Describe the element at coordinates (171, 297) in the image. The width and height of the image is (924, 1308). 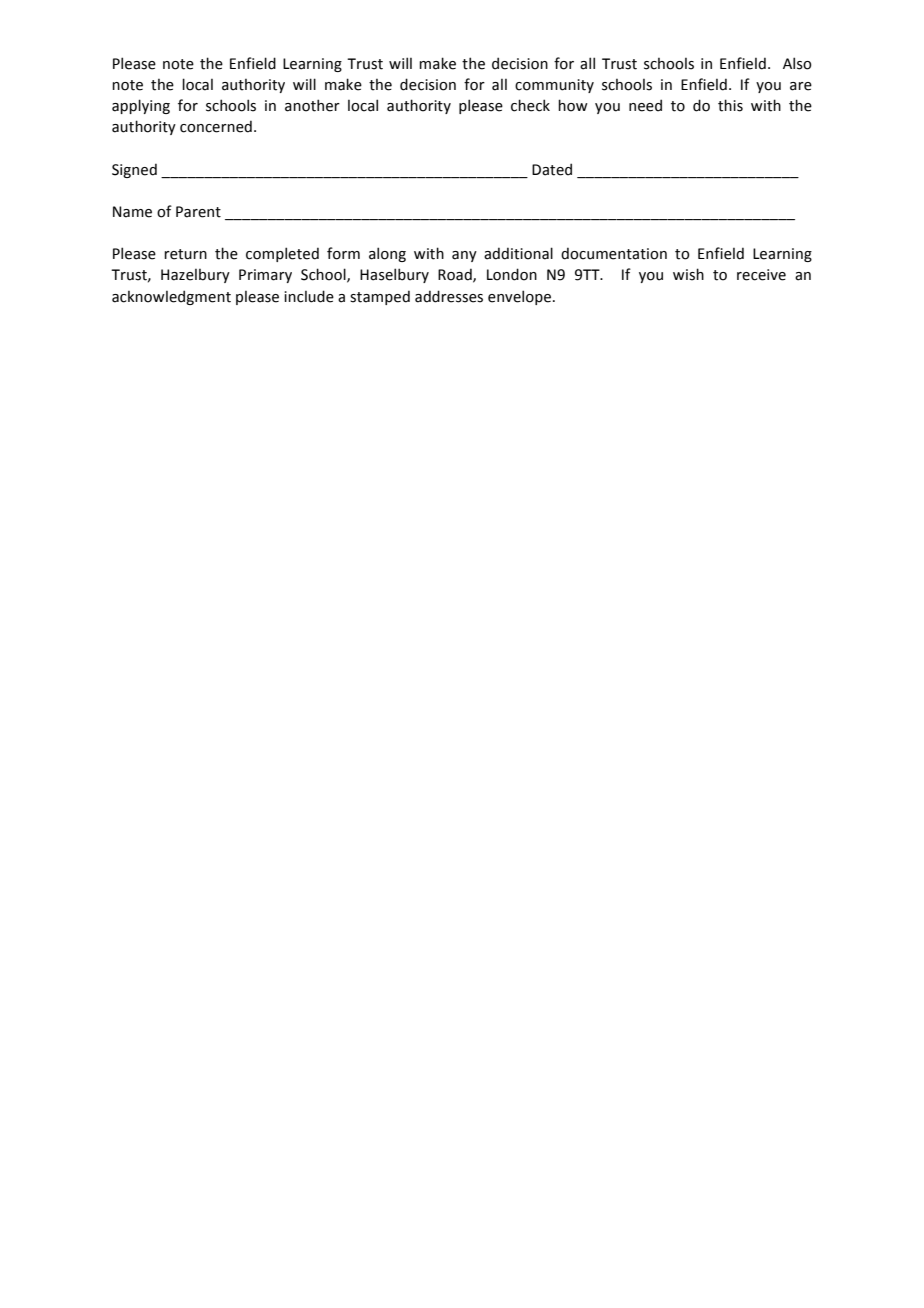
I see `acknowledgment` at that location.
